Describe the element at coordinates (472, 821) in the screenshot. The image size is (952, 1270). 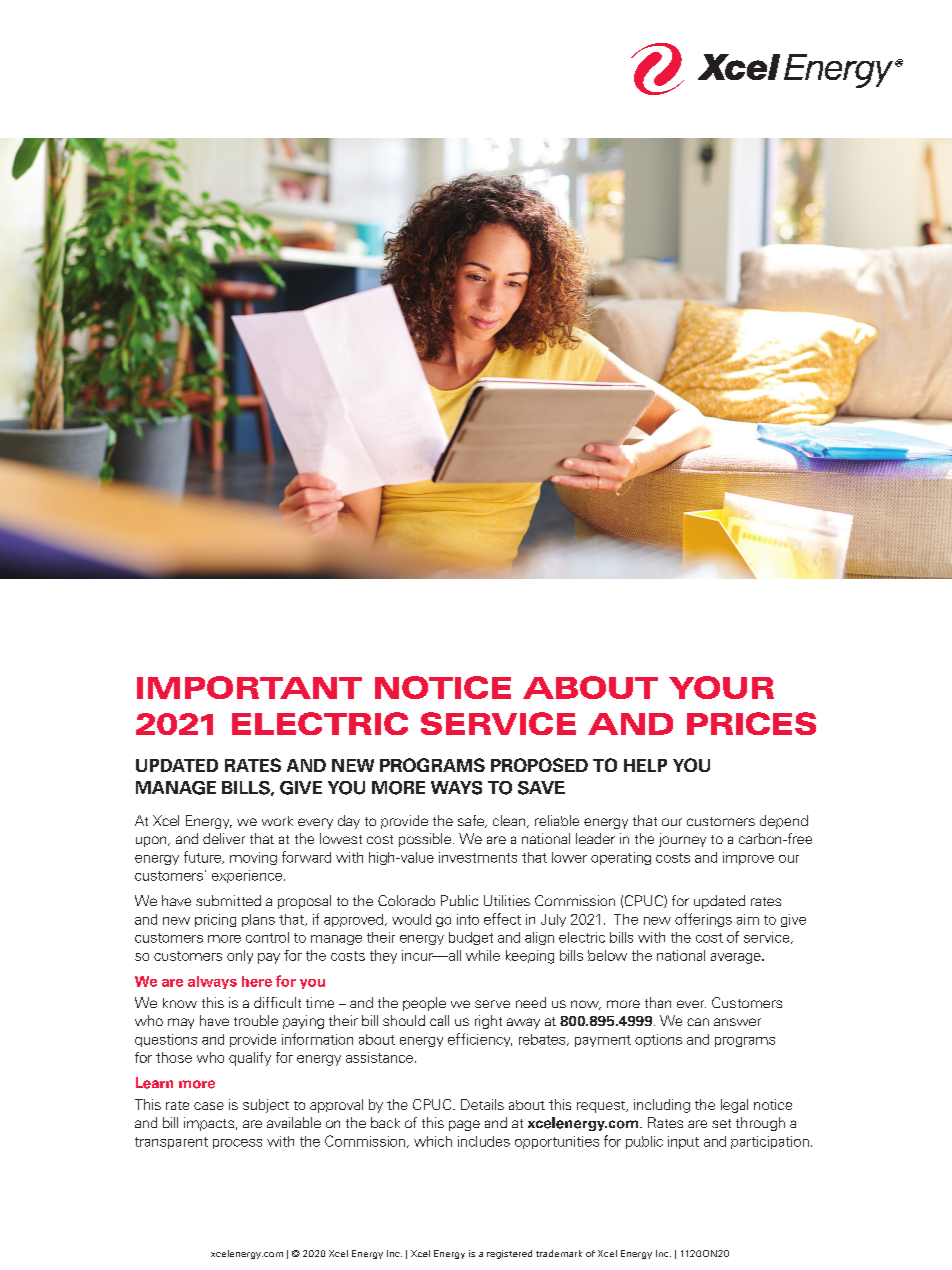
I see `safe` at that location.
